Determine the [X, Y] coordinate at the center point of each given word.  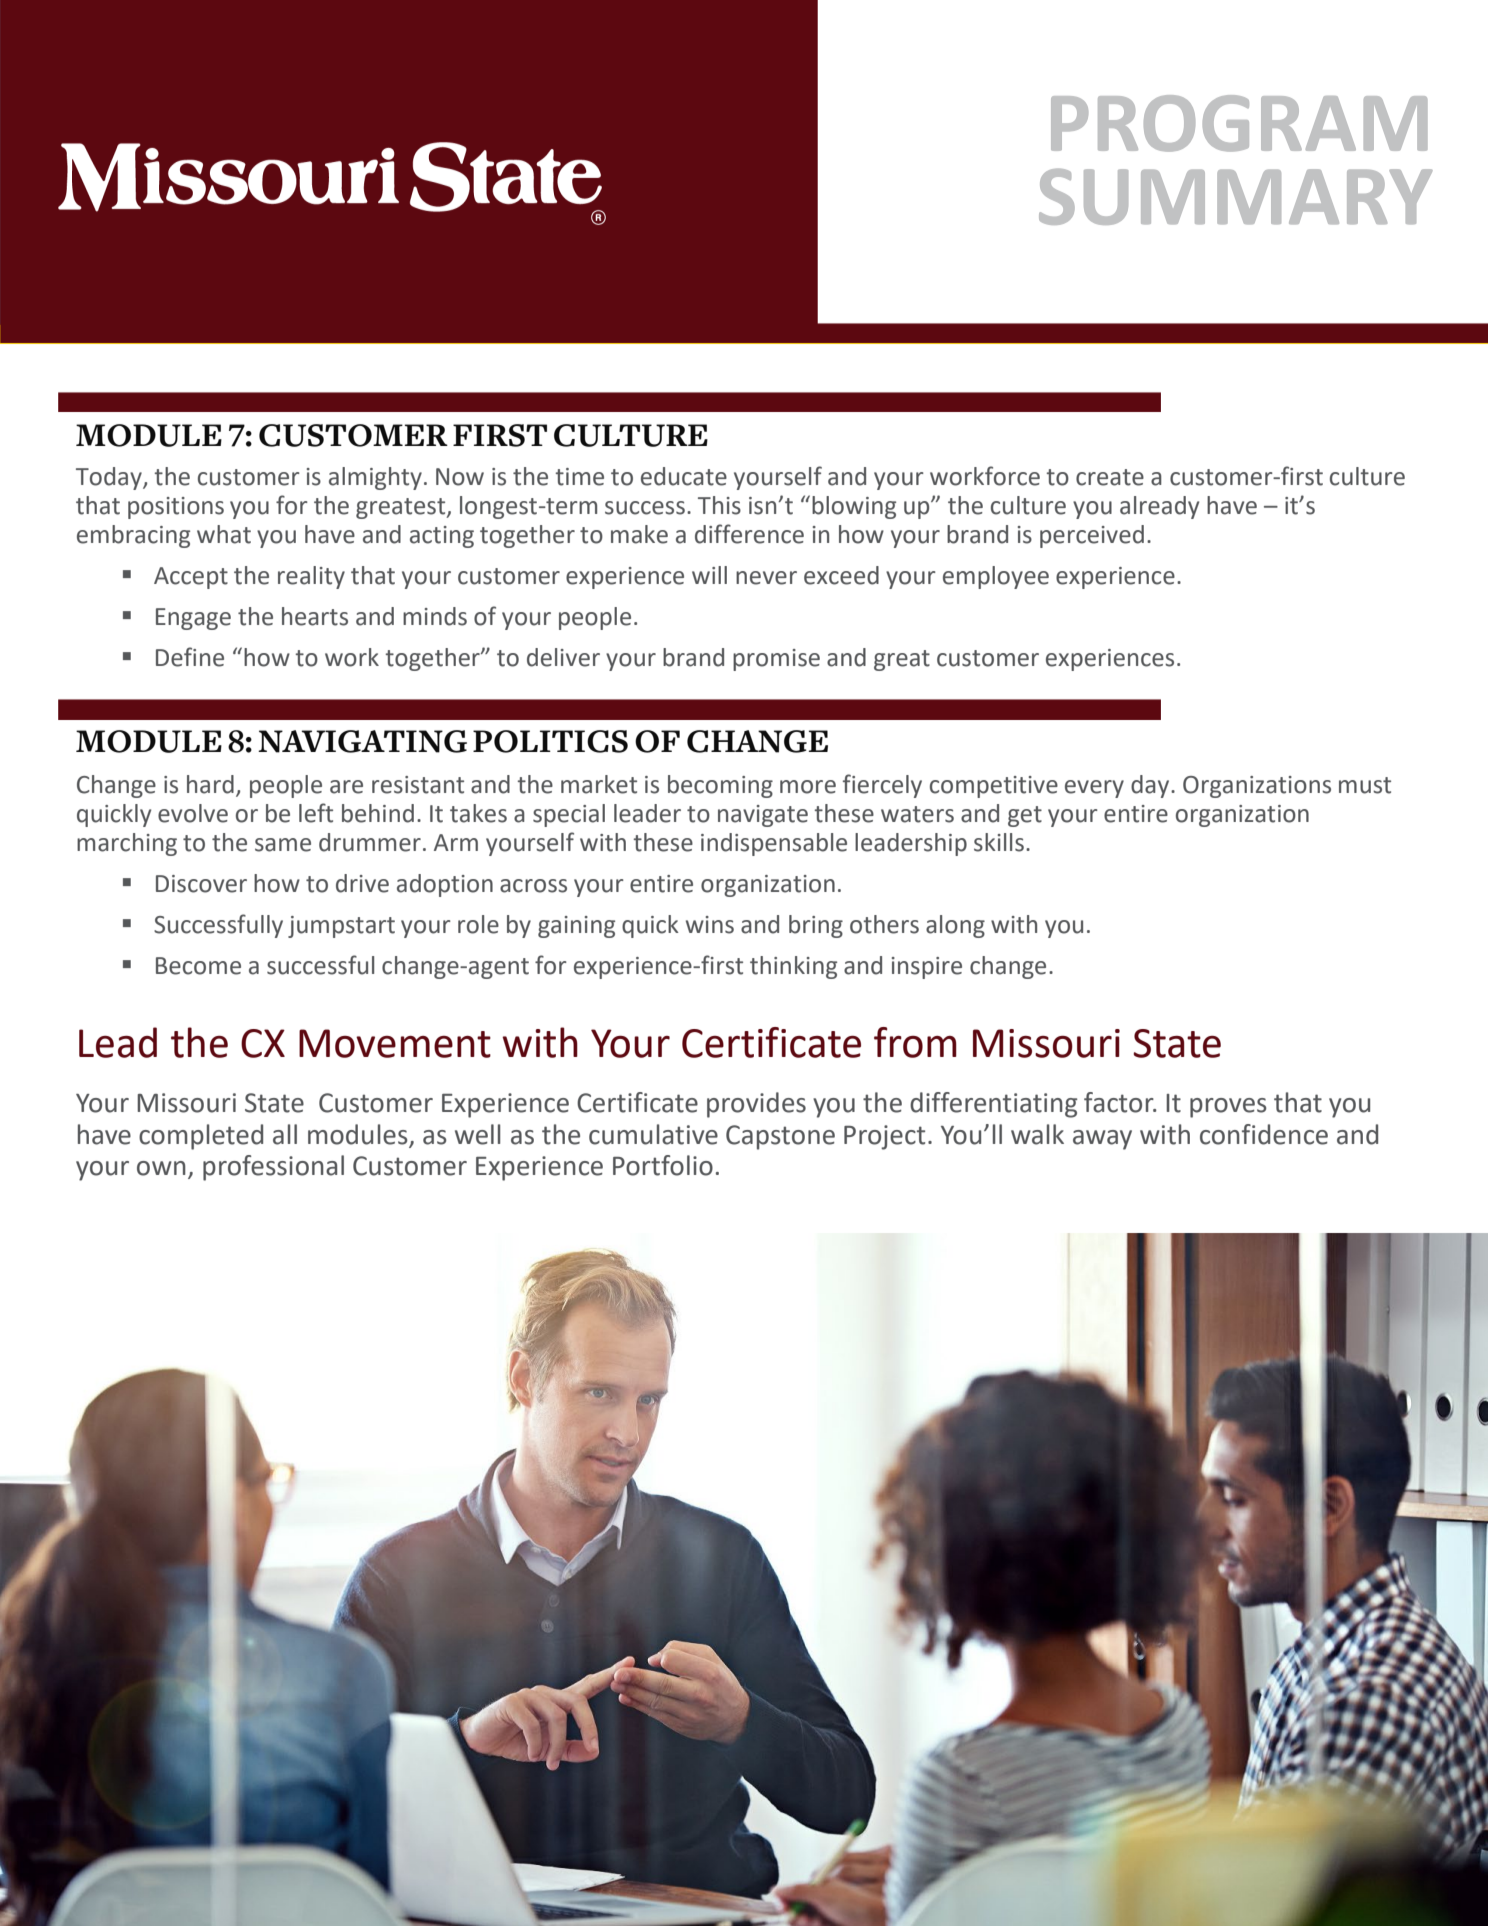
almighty [375, 478]
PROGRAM [1239, 123]
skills [999, 842]
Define [190, 657]
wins [710, 925]
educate [684, 476]
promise [776, 660]
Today [110, 478]
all [285, 1134]
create [1110, 477]
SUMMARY [1236, 196]
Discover [201, 884]
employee [996, 577]
